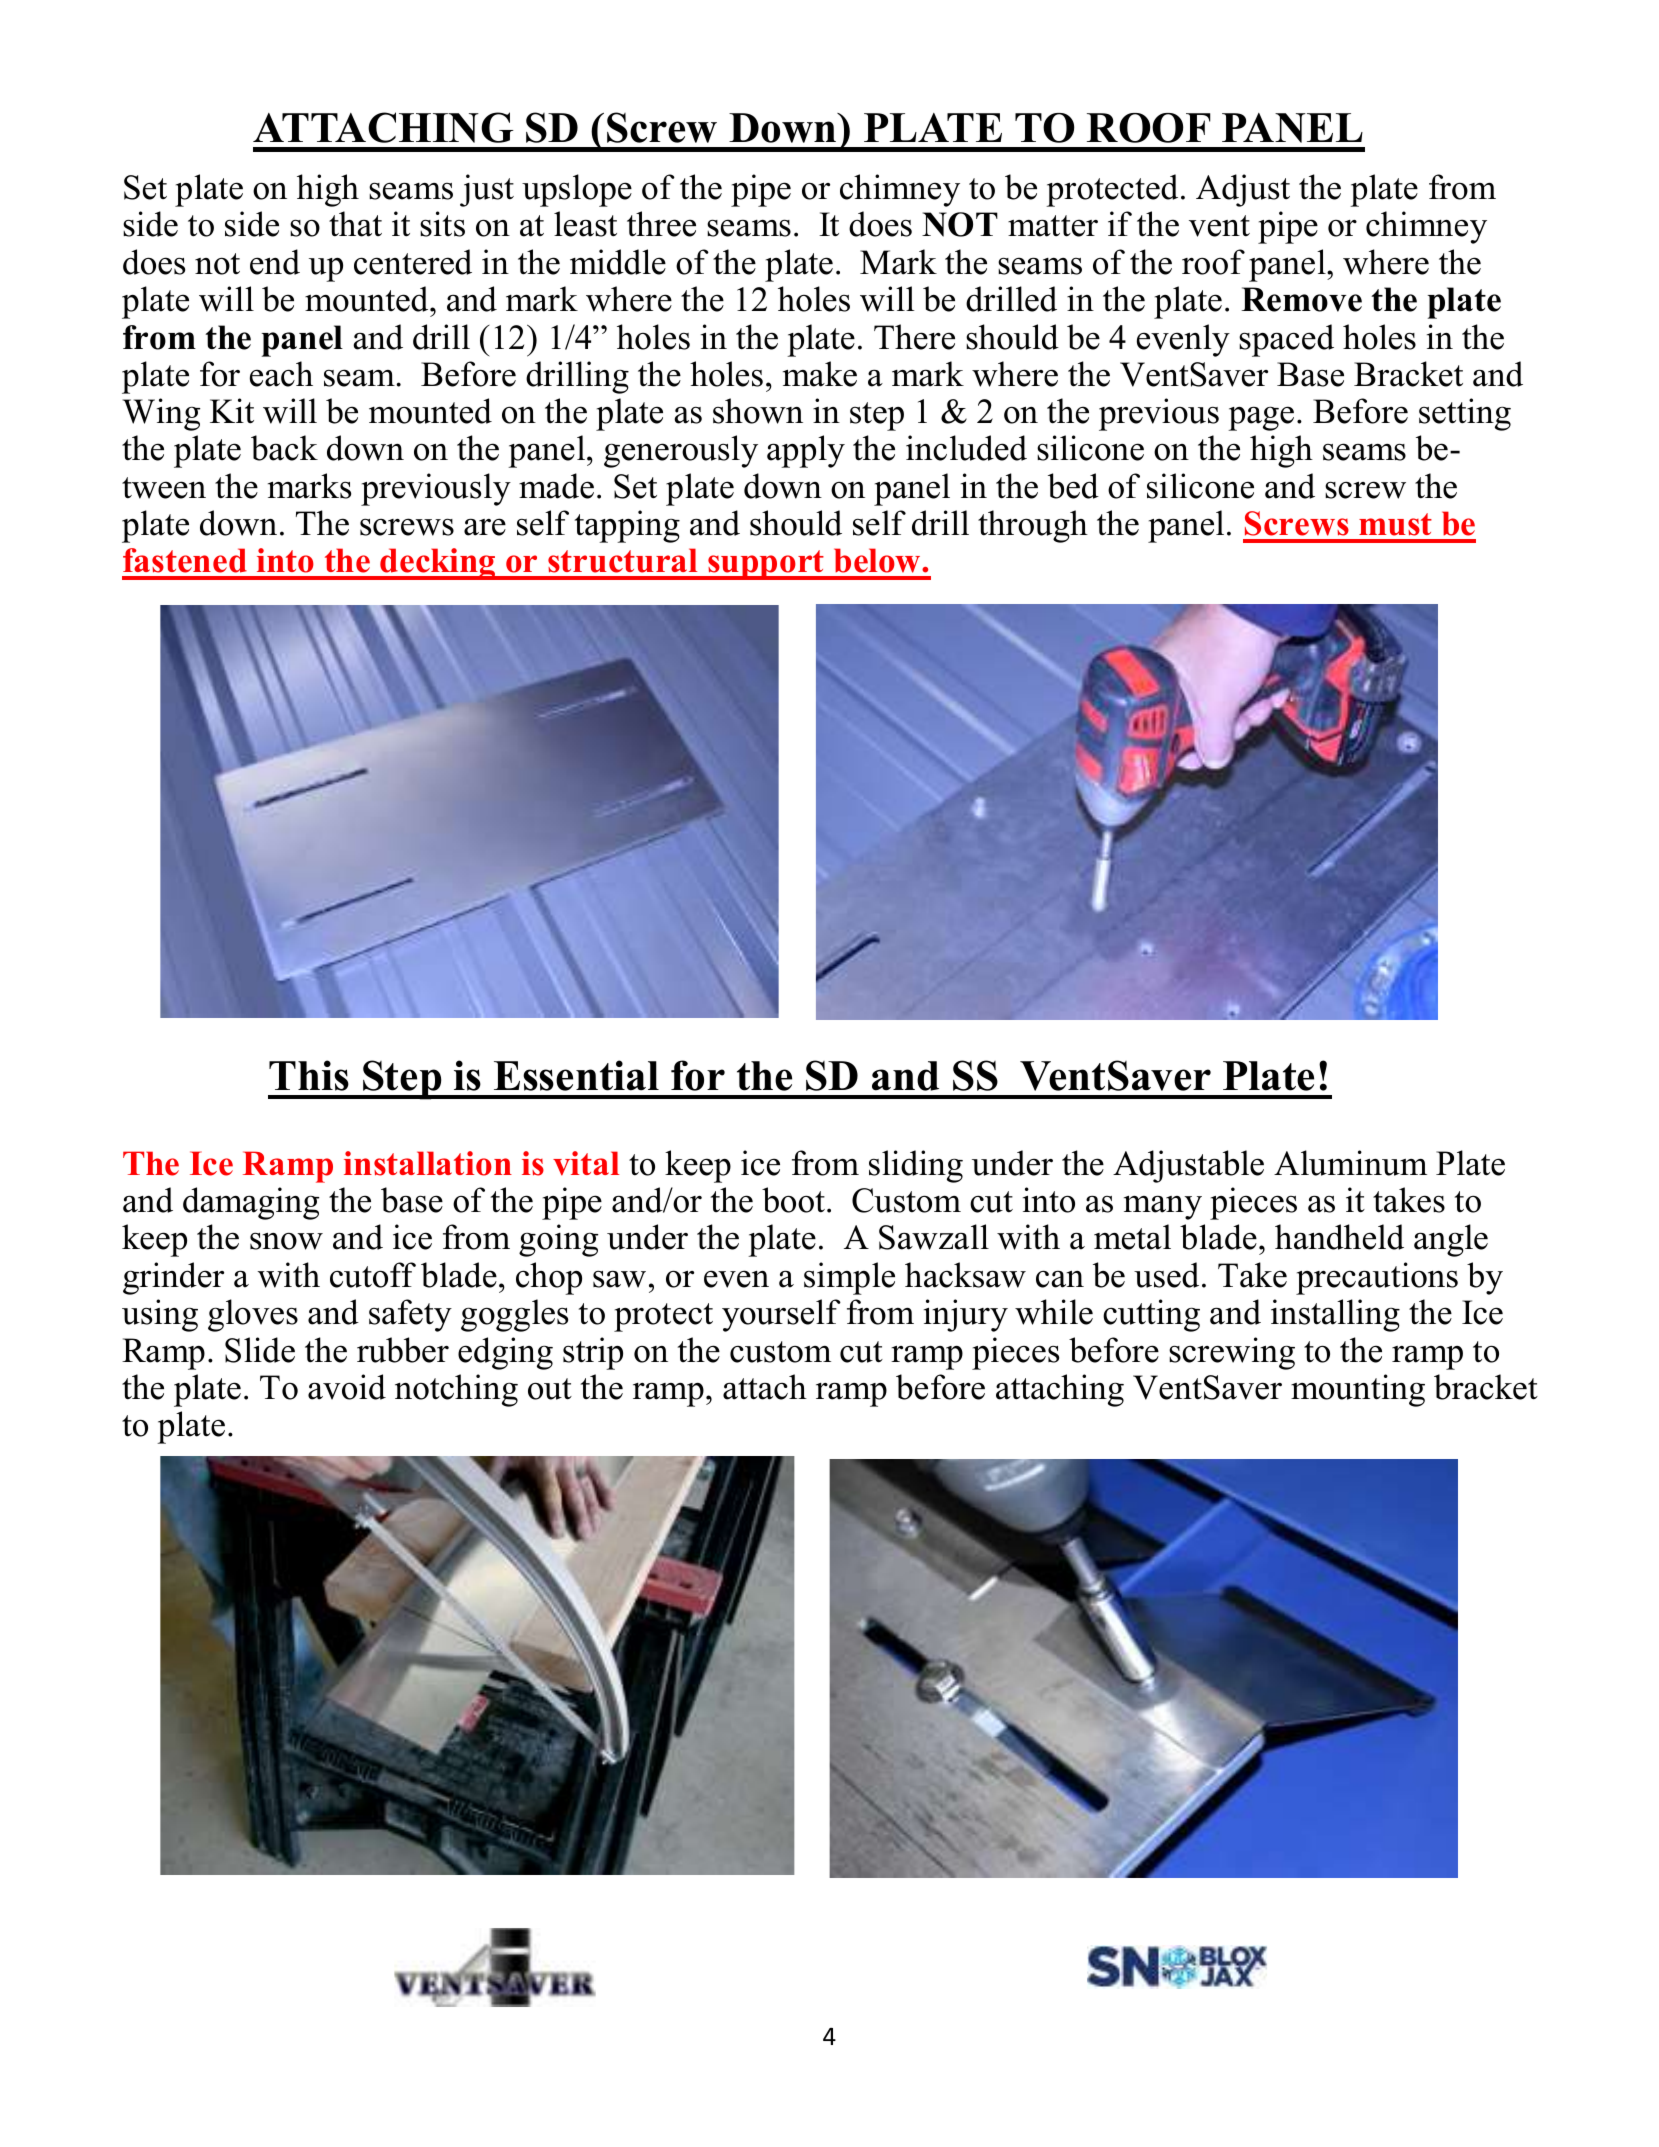 Image resolution: width=1659 pixels, height=2147 pixels. Describe the element at coordinates (661, 224) in the image. I see `three` at that location.
